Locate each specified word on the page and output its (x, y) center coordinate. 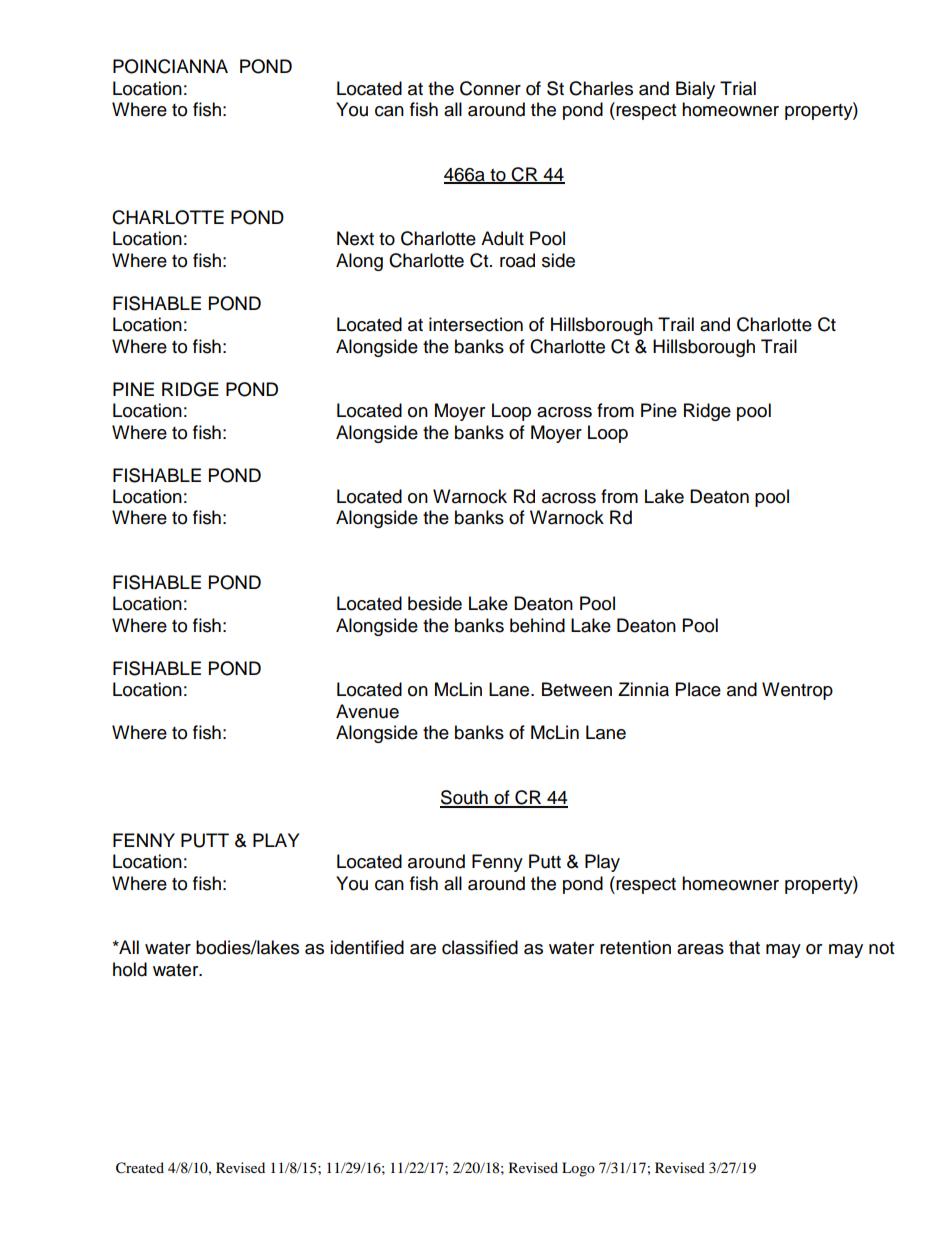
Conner (490, 88)
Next (355, 238)
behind (537, 625)
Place (698, 689)
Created (140, 1168)
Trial (738, 88)
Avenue (367, 711)
